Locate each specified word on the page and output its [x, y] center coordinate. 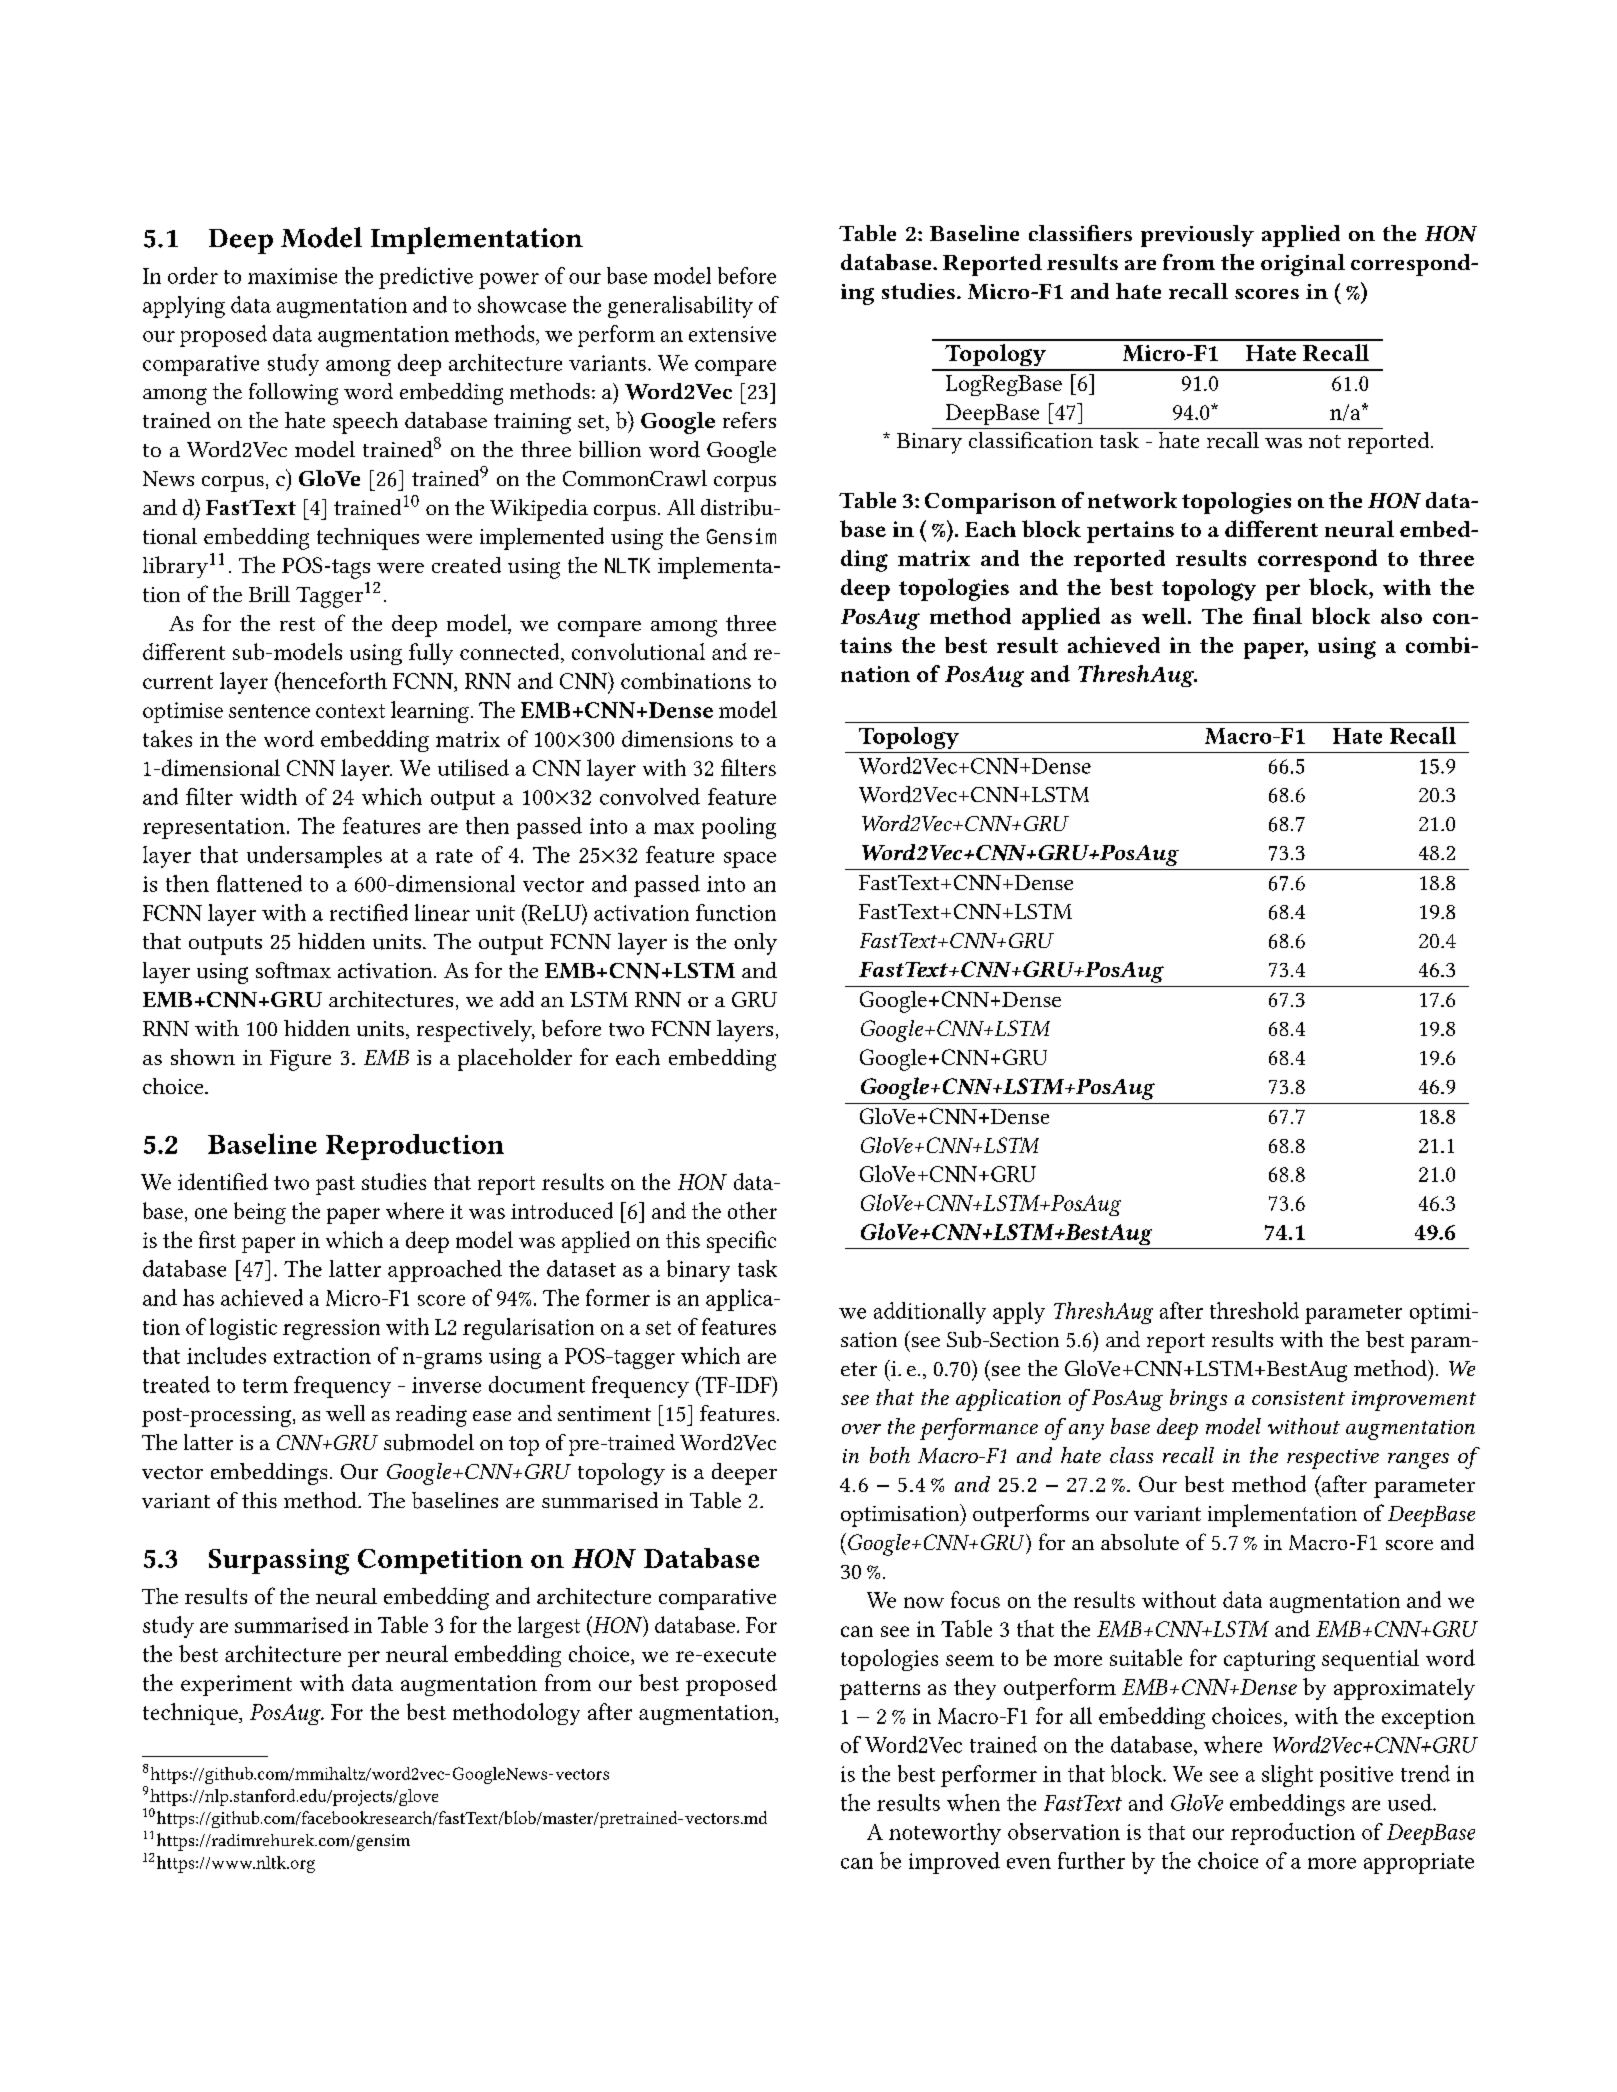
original [1303, 265]
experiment [236, 1685]
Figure [300, 1060]
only [755, 944]
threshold [1254, 1310]
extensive [732, 334]
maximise [292, 276]
